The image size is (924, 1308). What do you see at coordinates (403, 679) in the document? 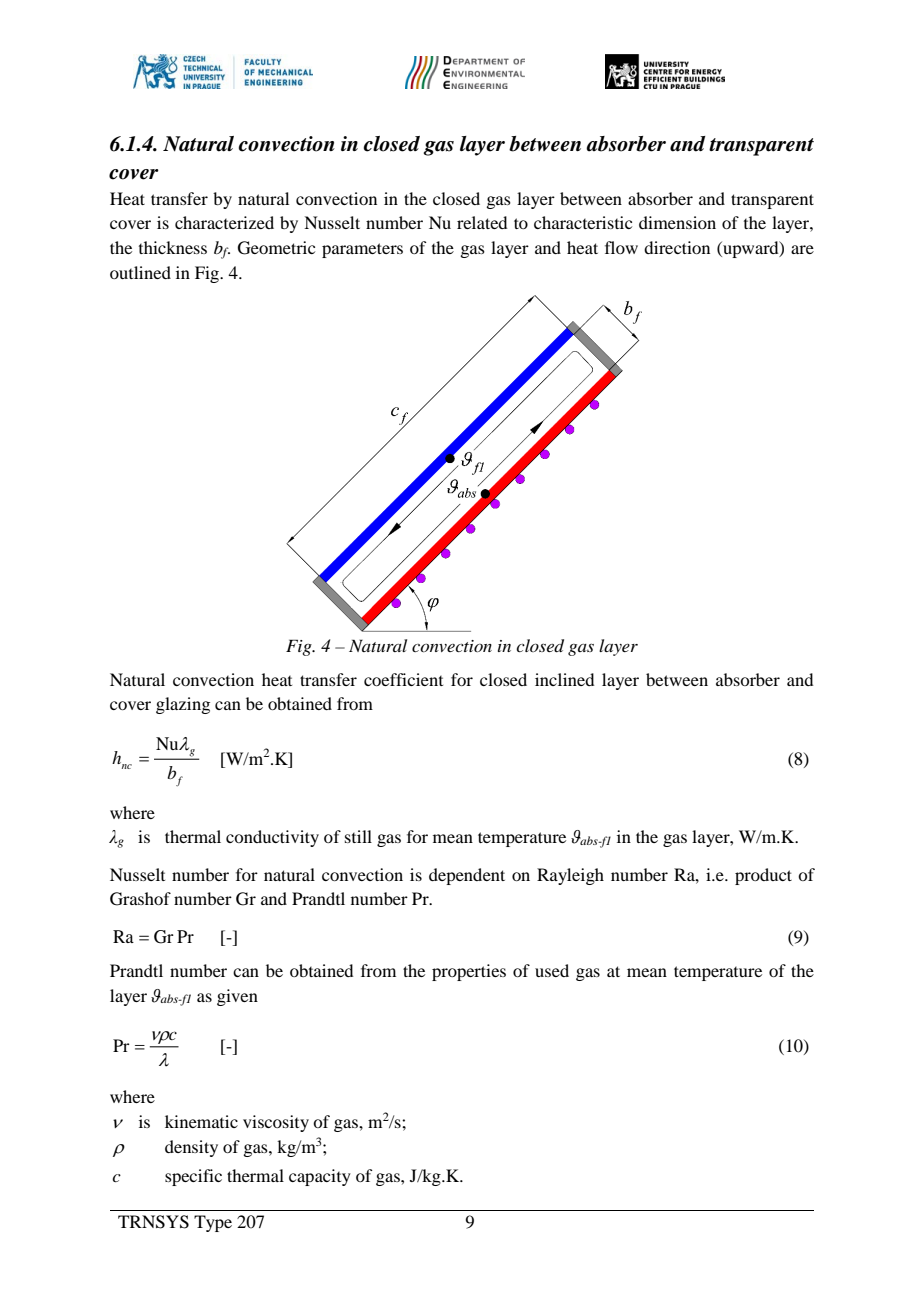
I see `coefficient` at bounding box center [403, 679].
